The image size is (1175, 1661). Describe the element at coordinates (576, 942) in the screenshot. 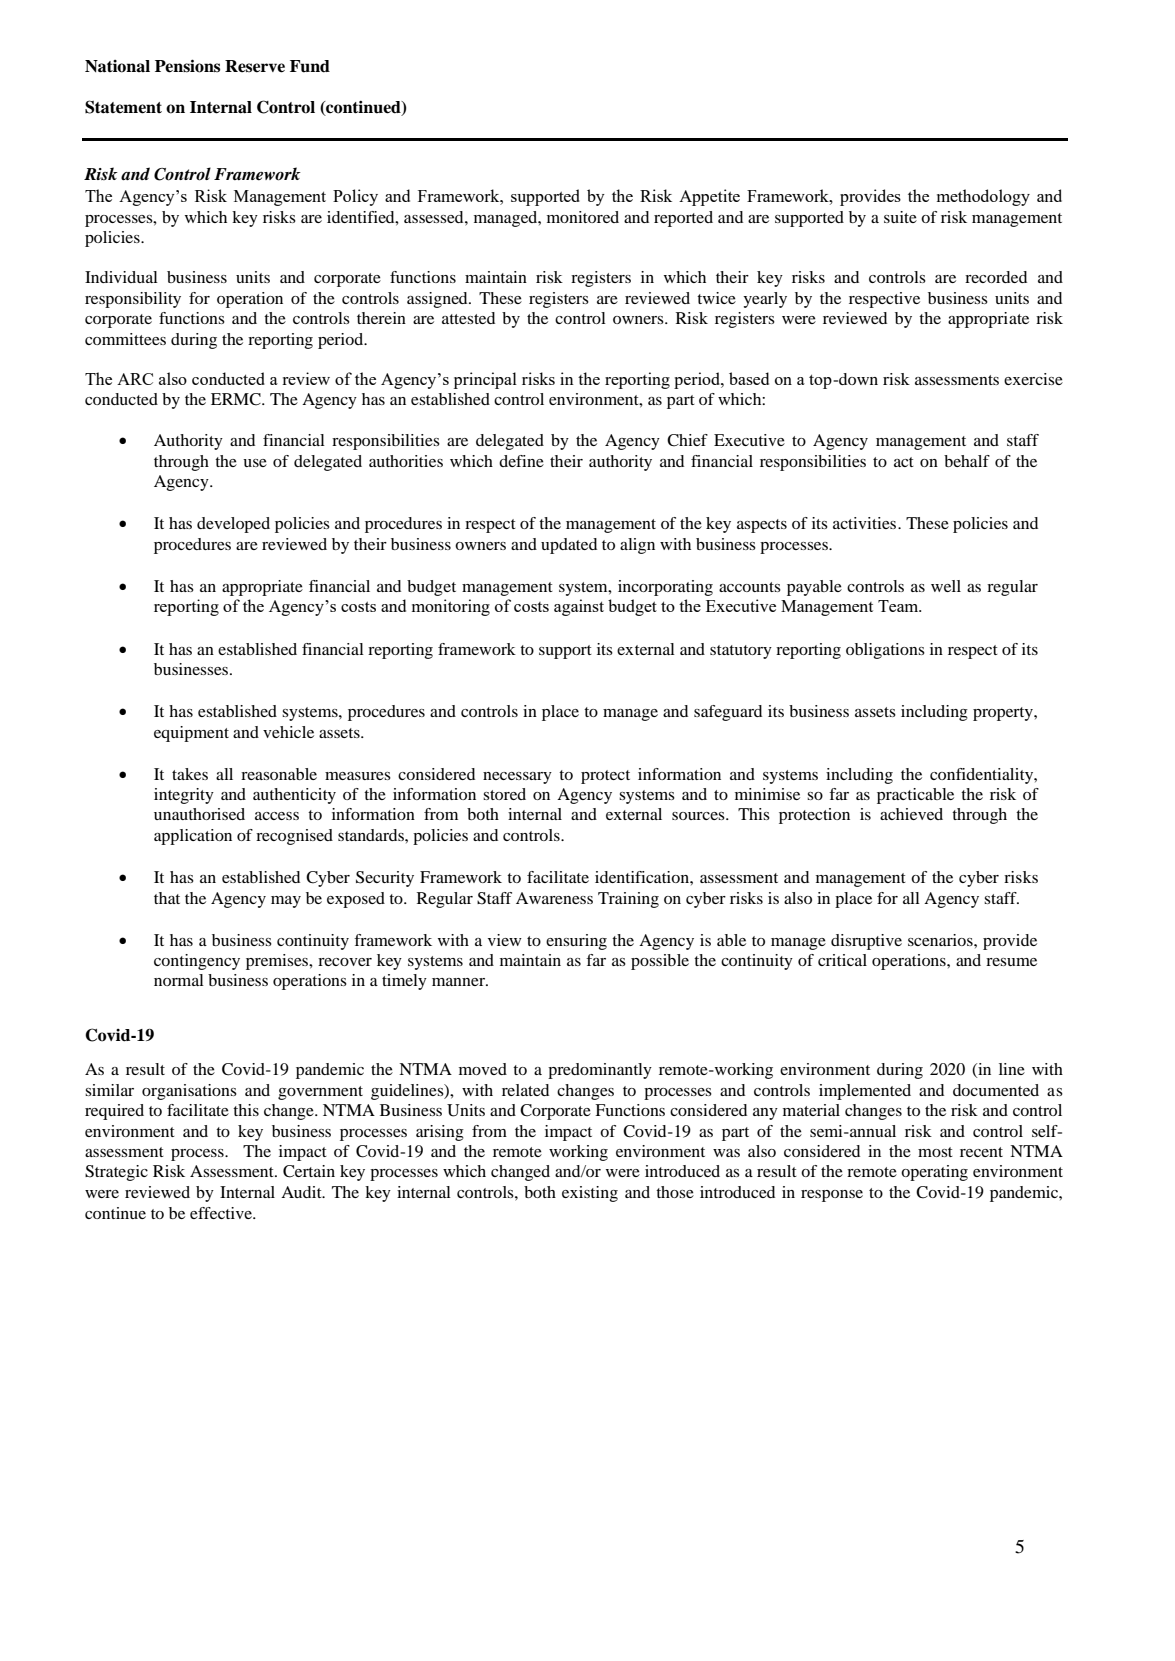

I see `ensuring` at that location.
